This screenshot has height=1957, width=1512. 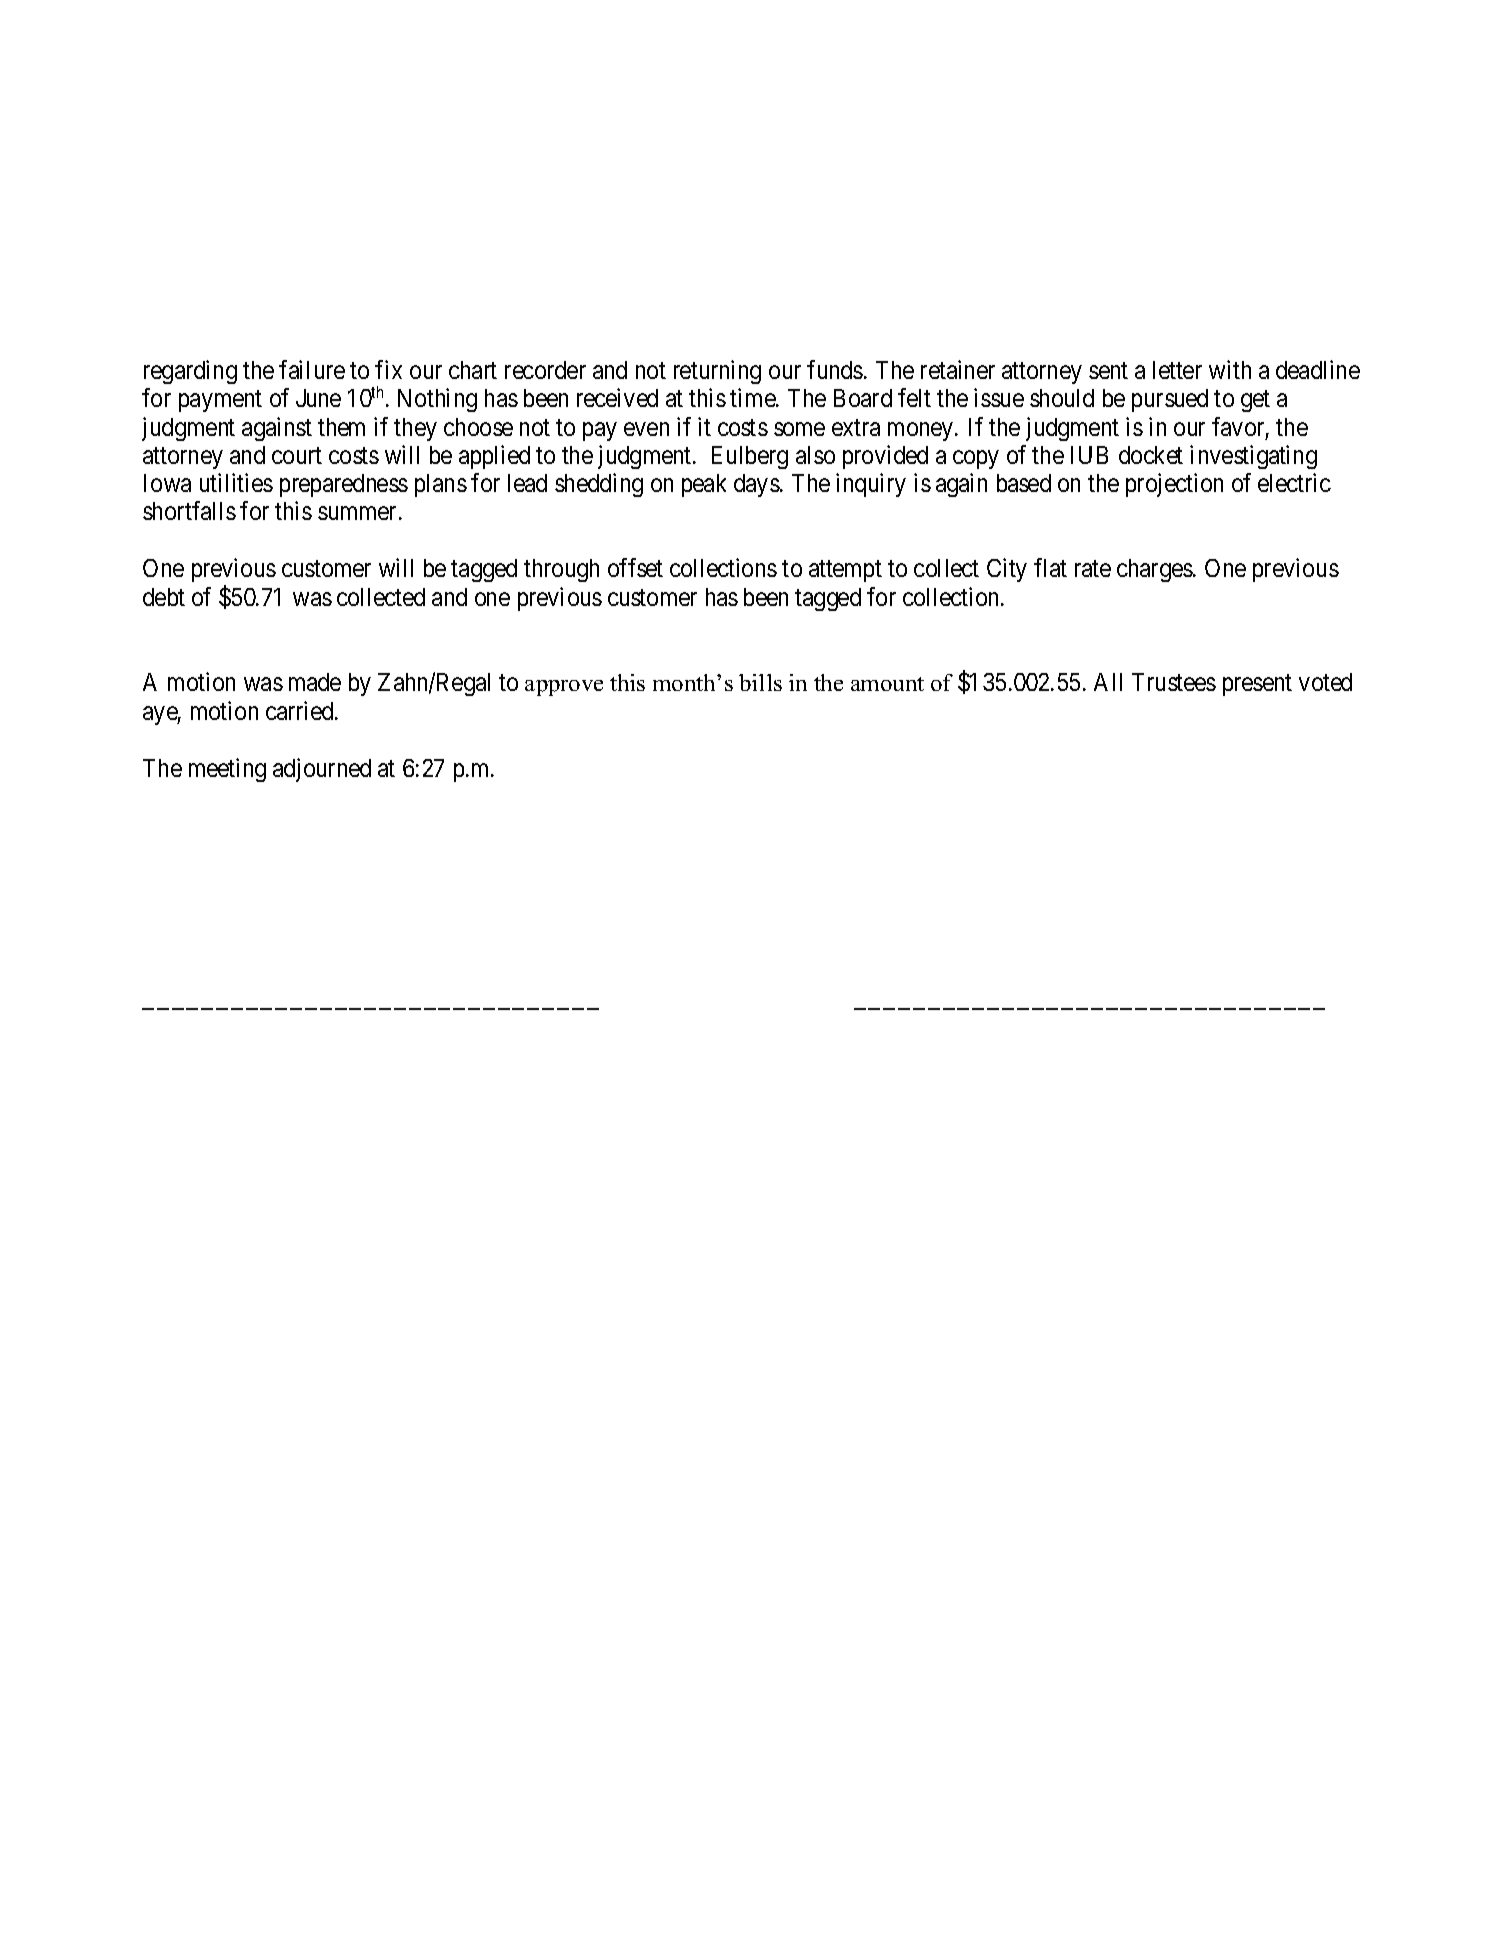 What do you see at coordinates (312, 369) in the screenshot?
I see `failure` at bounding box center [312, 369].
